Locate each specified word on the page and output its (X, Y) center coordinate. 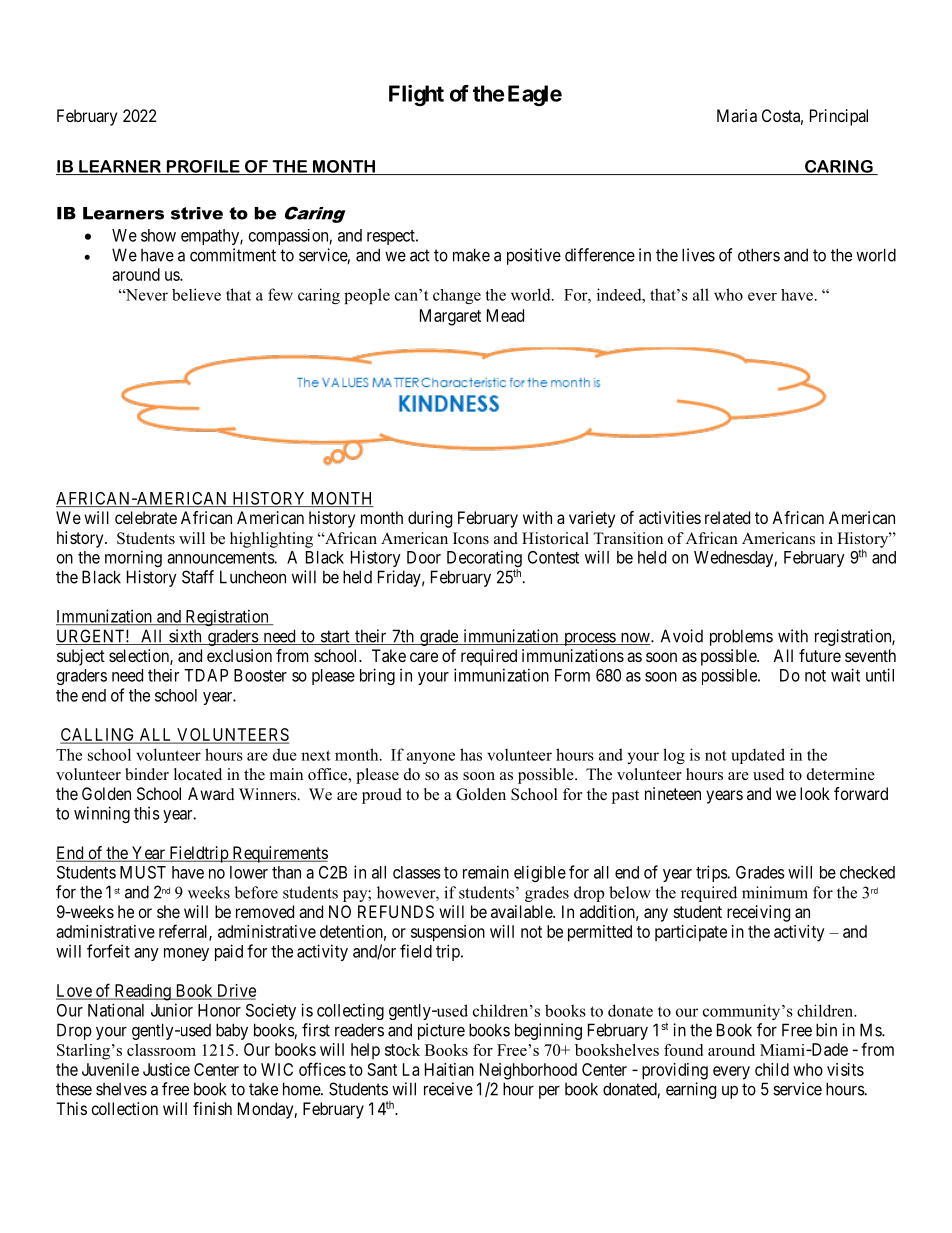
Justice (166, 1069)
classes (417, 872)
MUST (143, 872)
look (815, 793)
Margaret (450, 317)
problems (741, 637)
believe (196, 294)
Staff (198, 577)
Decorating (484, 560)
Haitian (449, 1069)
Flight (416, 95)
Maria (737, 115)
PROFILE (203, 167)
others (759, 255)
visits (845, 1069)
